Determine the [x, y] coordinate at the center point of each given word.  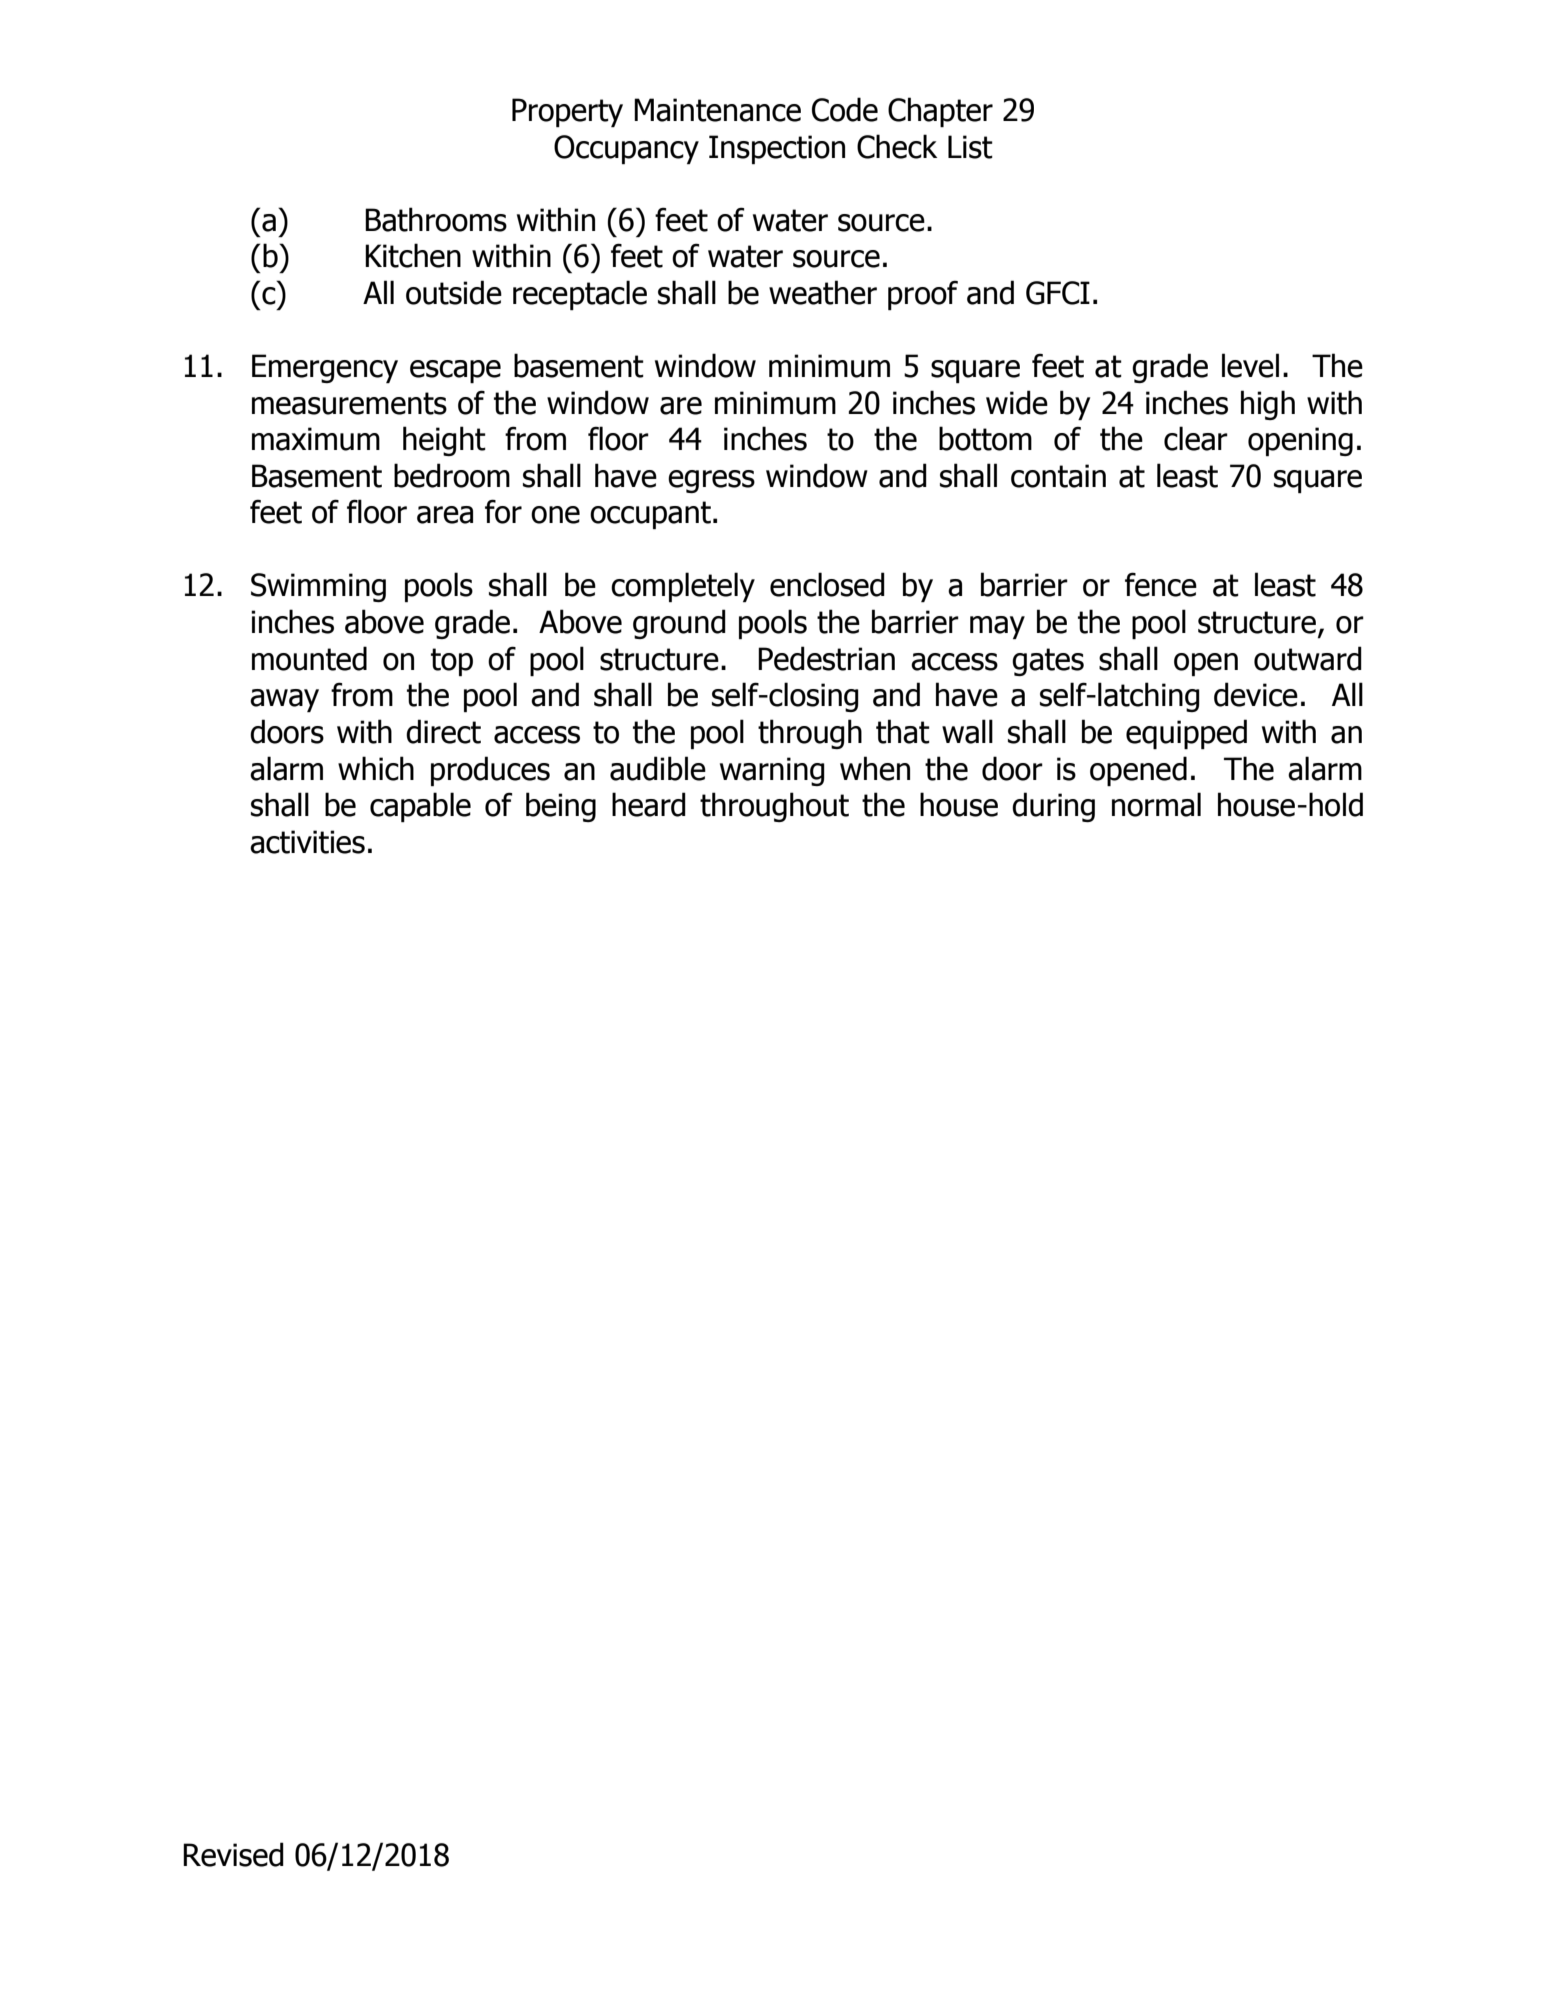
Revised [233, 1854]
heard [649, 804]
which [376, 768]
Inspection [777, 149]
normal [1156, 804]
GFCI [1058, 293]
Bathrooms [436, 219]
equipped [1186, 734]
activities [307, 842]
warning [772, 771]
